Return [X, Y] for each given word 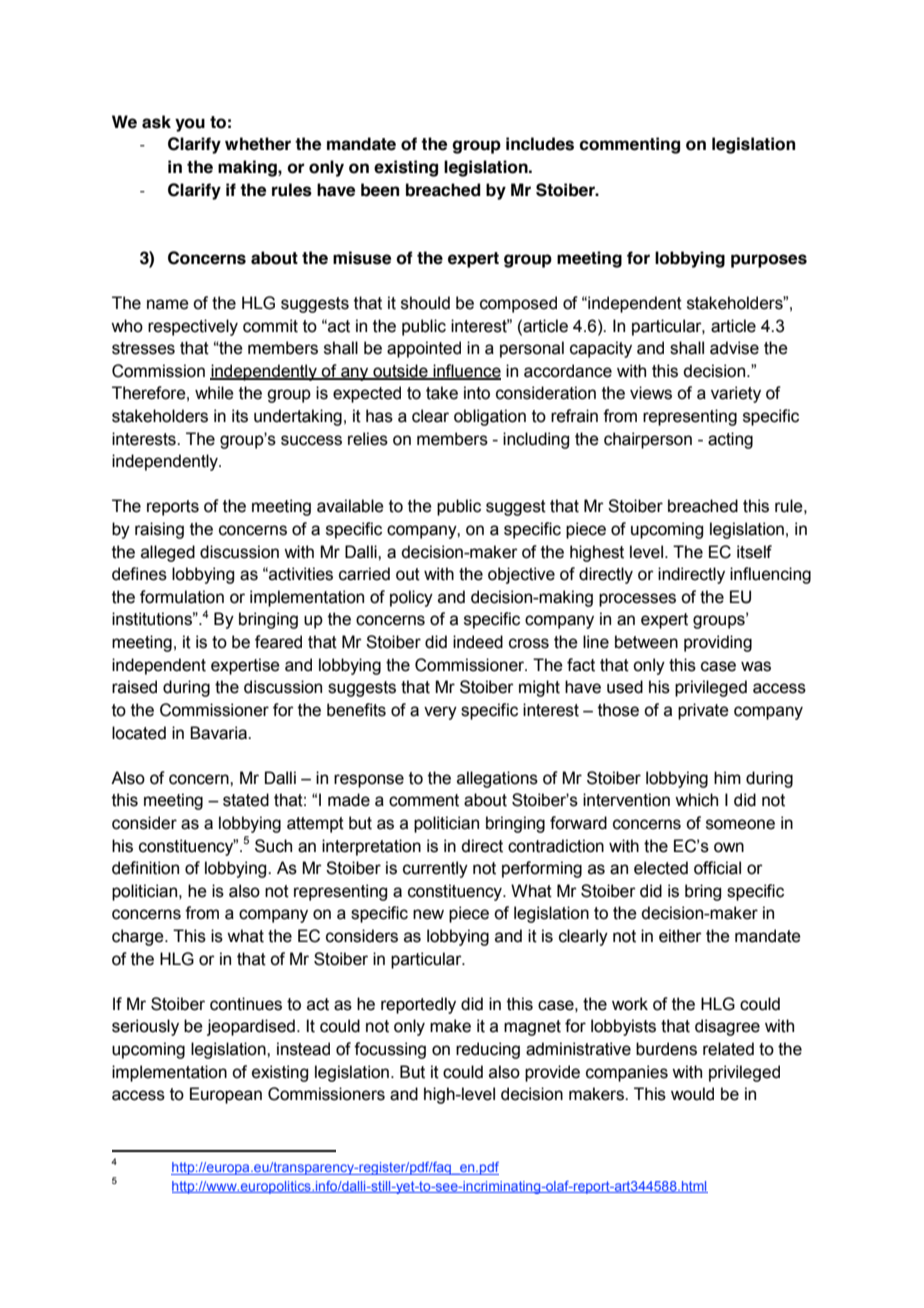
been [380, 190]
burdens [666, 1049]
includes [540, 144]
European [226, 1095]
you [190, 125]
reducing [488, 1050]
